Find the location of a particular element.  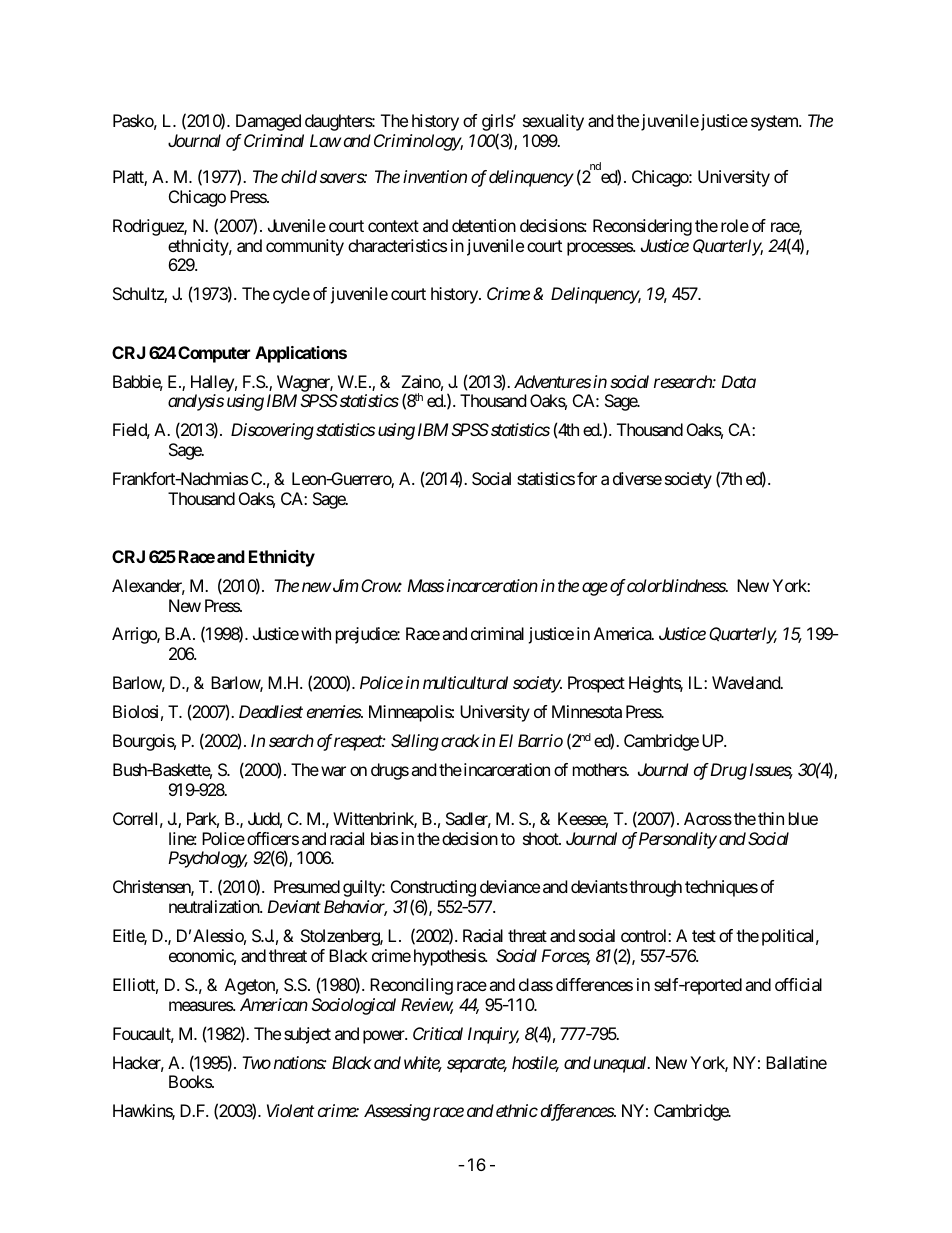

Mass is located at coordinates (425, 585).
